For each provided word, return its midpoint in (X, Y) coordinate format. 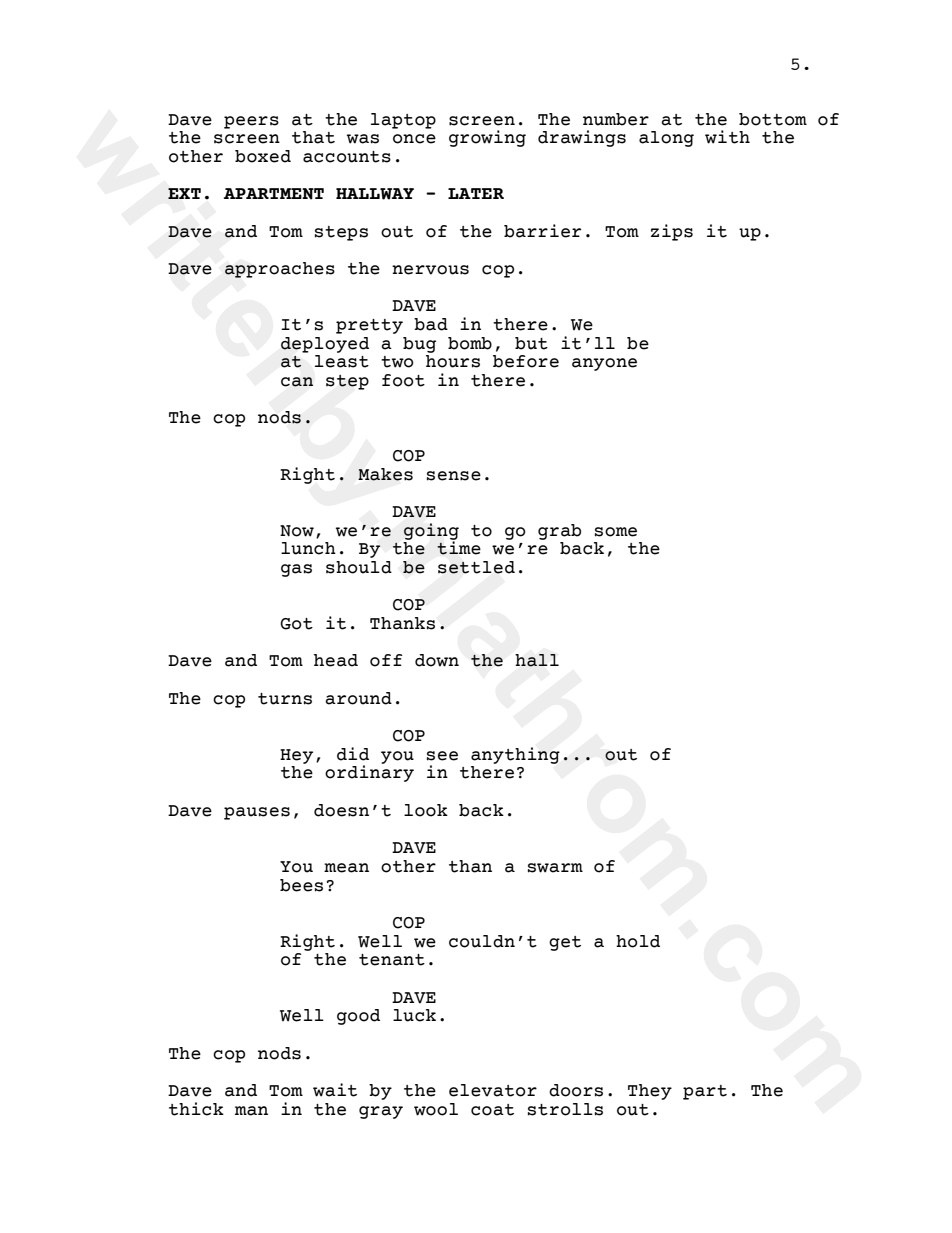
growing (487, 138)
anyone (604, 364)
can (297, 382)
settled (476, 567)
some (616, 532)
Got (296, 624)
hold (638, 941)
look (426, 810)
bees (301, 885)
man (251, 1111)
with (727, 137)
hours (453, 361)
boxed (263, 156)
